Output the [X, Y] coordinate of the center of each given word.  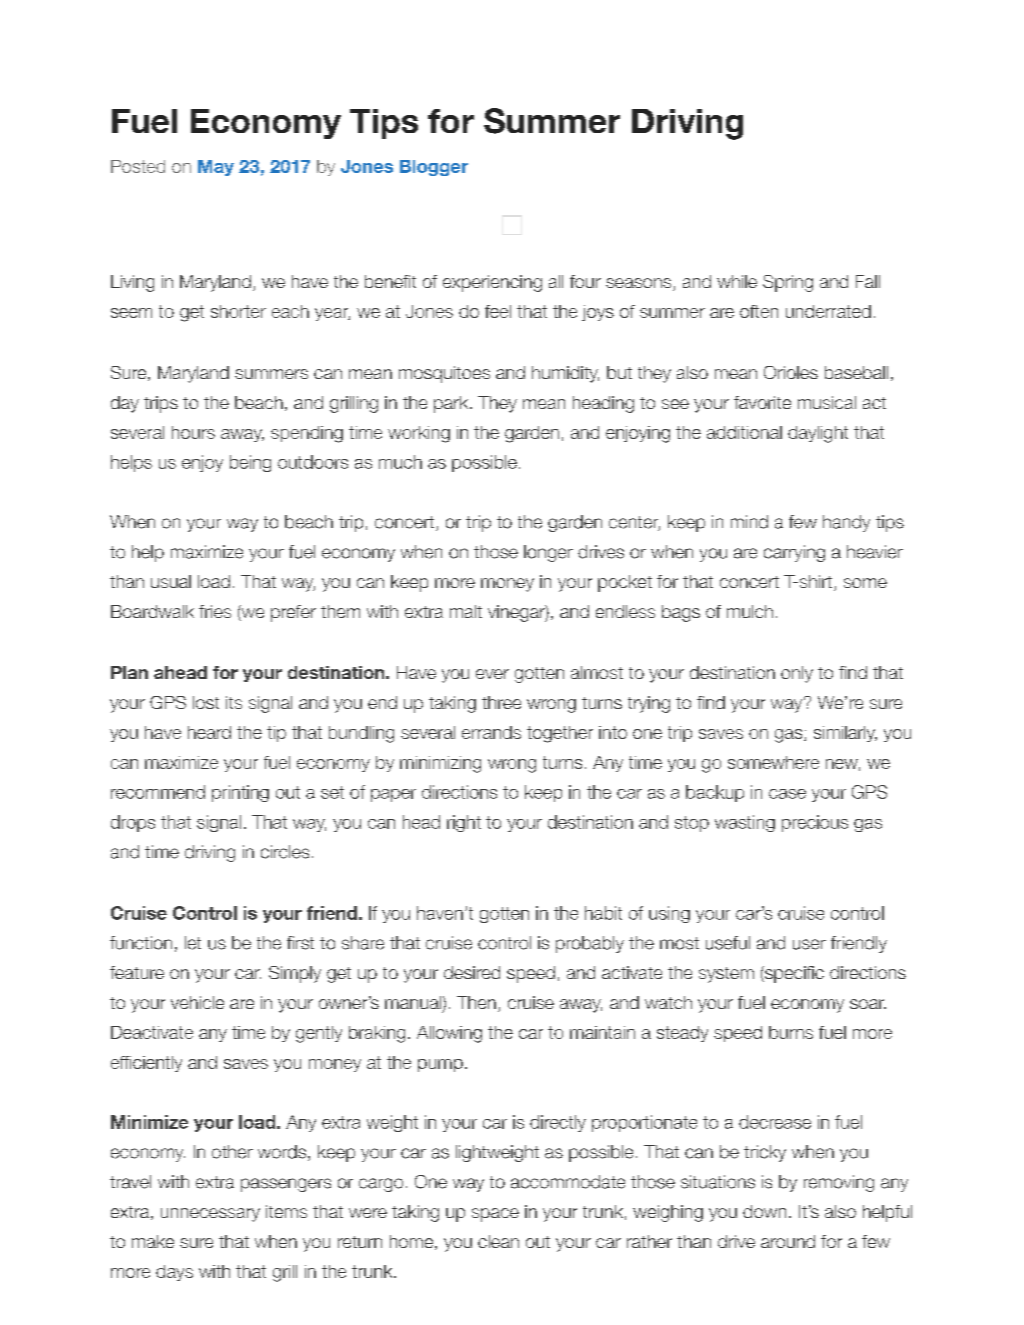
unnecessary [210, 1215]
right [464, 823]
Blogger [434, 168]
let [193, 943]
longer [548, 553]
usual [171, 581]
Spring [788, 283]
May [216, 168]
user [809, 944]
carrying [794, 553]
